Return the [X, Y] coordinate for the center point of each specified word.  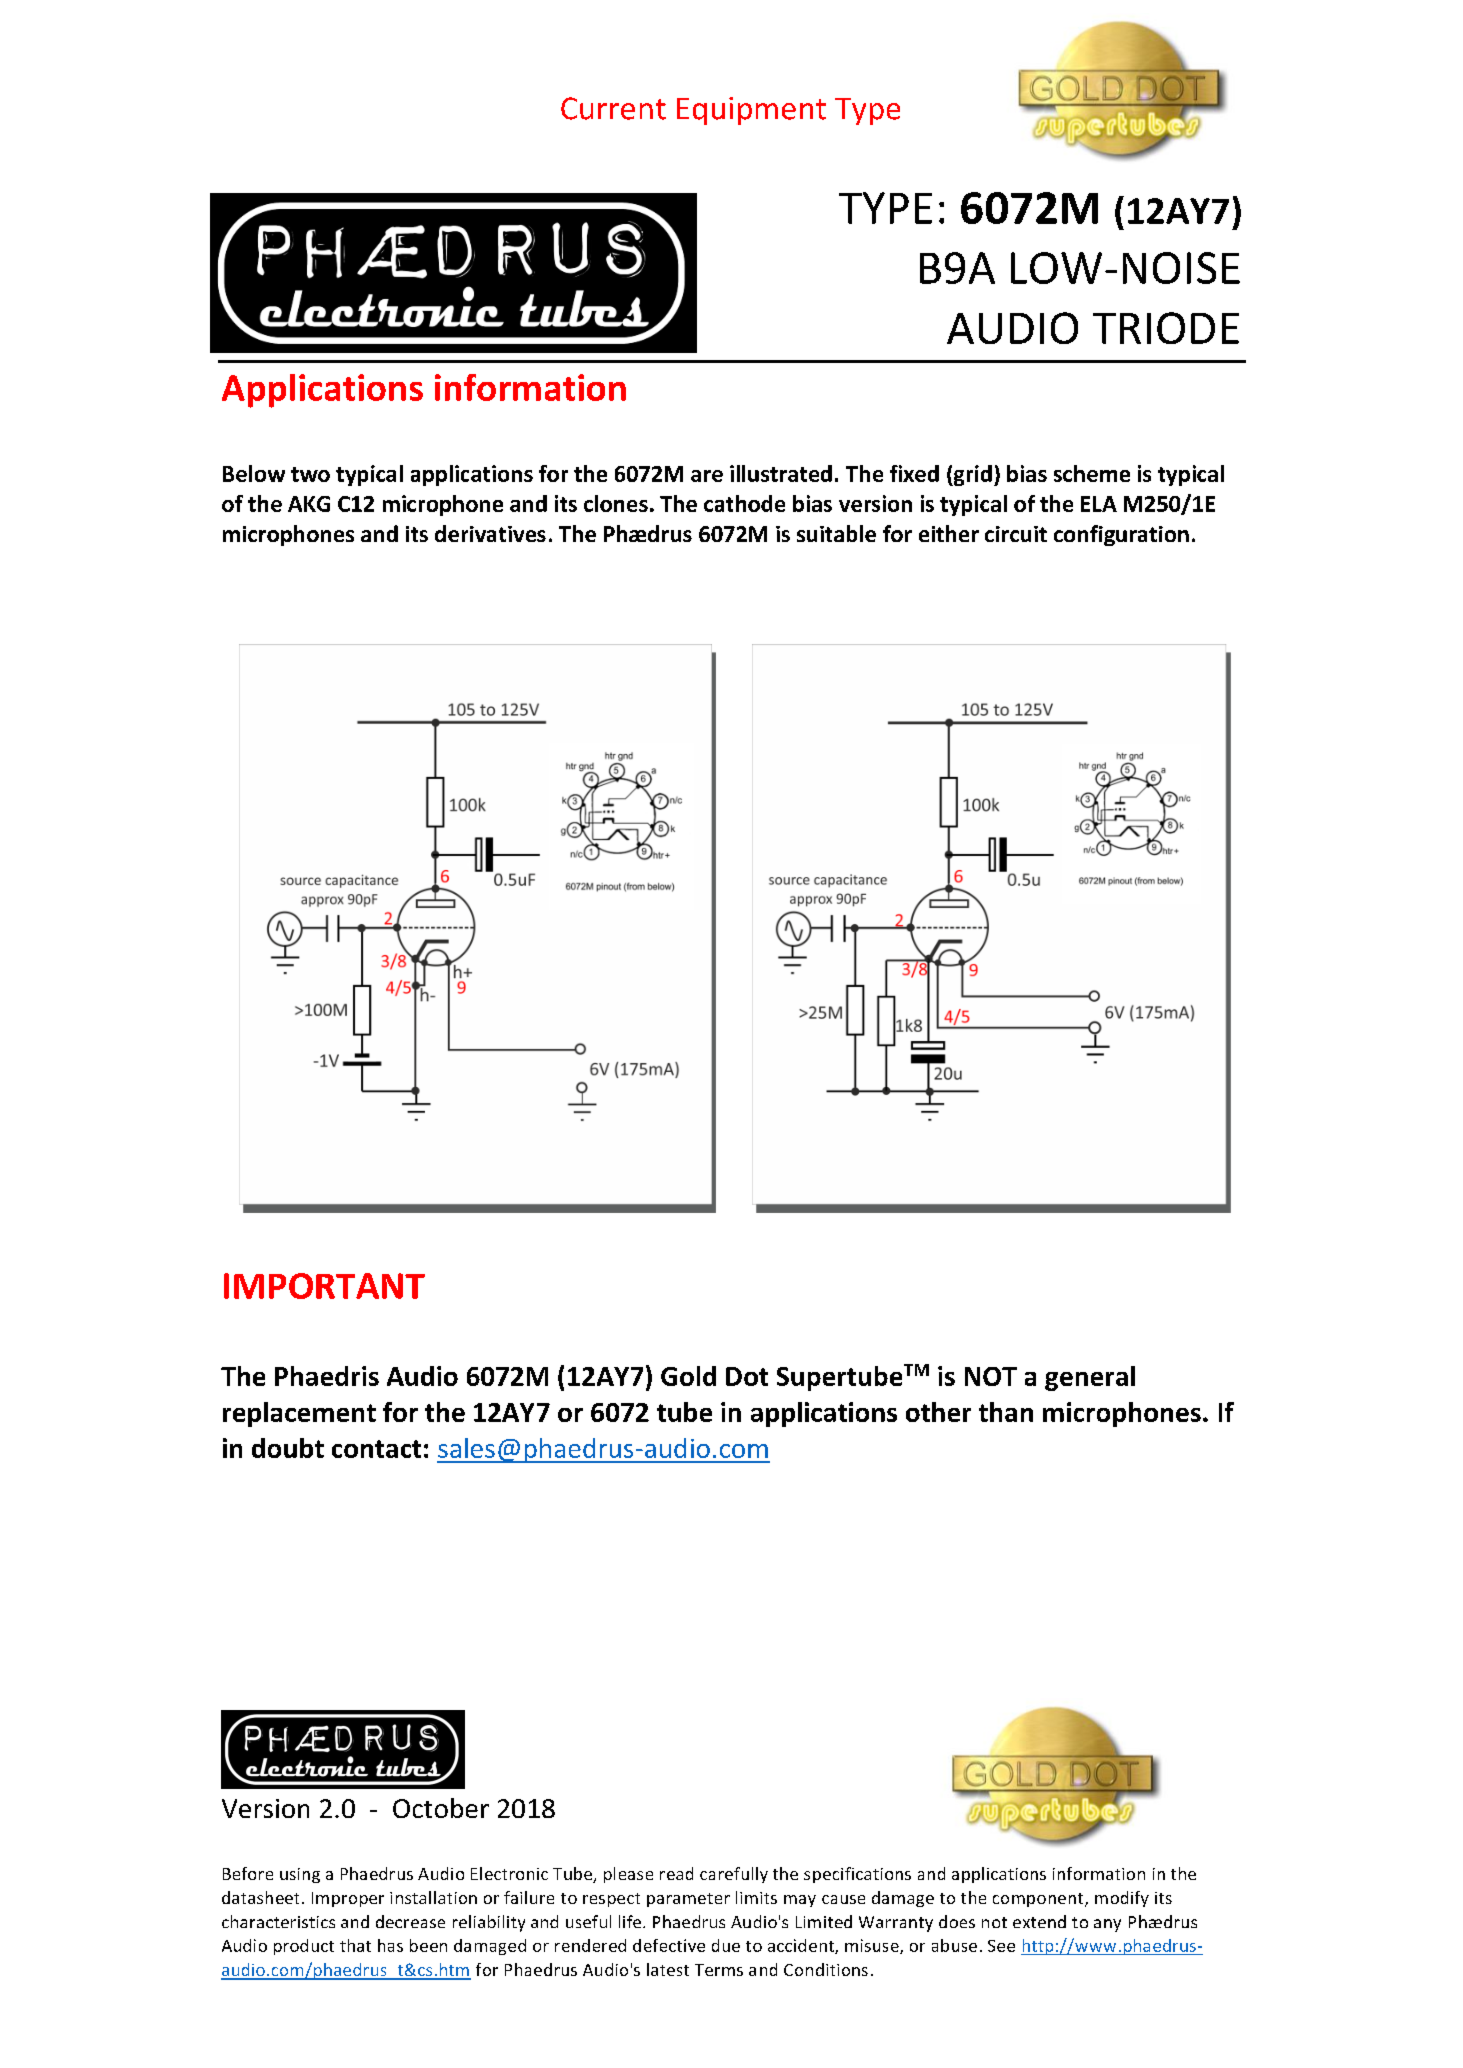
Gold [688, 1376]
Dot [747, 1376]
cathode [744, 503]
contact [376, 1449]
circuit [1016, 534]
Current [613, 108]
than [1006, 1412]
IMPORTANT [324, 1286]
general [1090, 1378]
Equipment [751, 111]
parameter [688, 1900]
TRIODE [1166, 328]
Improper [348, 1899]
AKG [309, 504]
